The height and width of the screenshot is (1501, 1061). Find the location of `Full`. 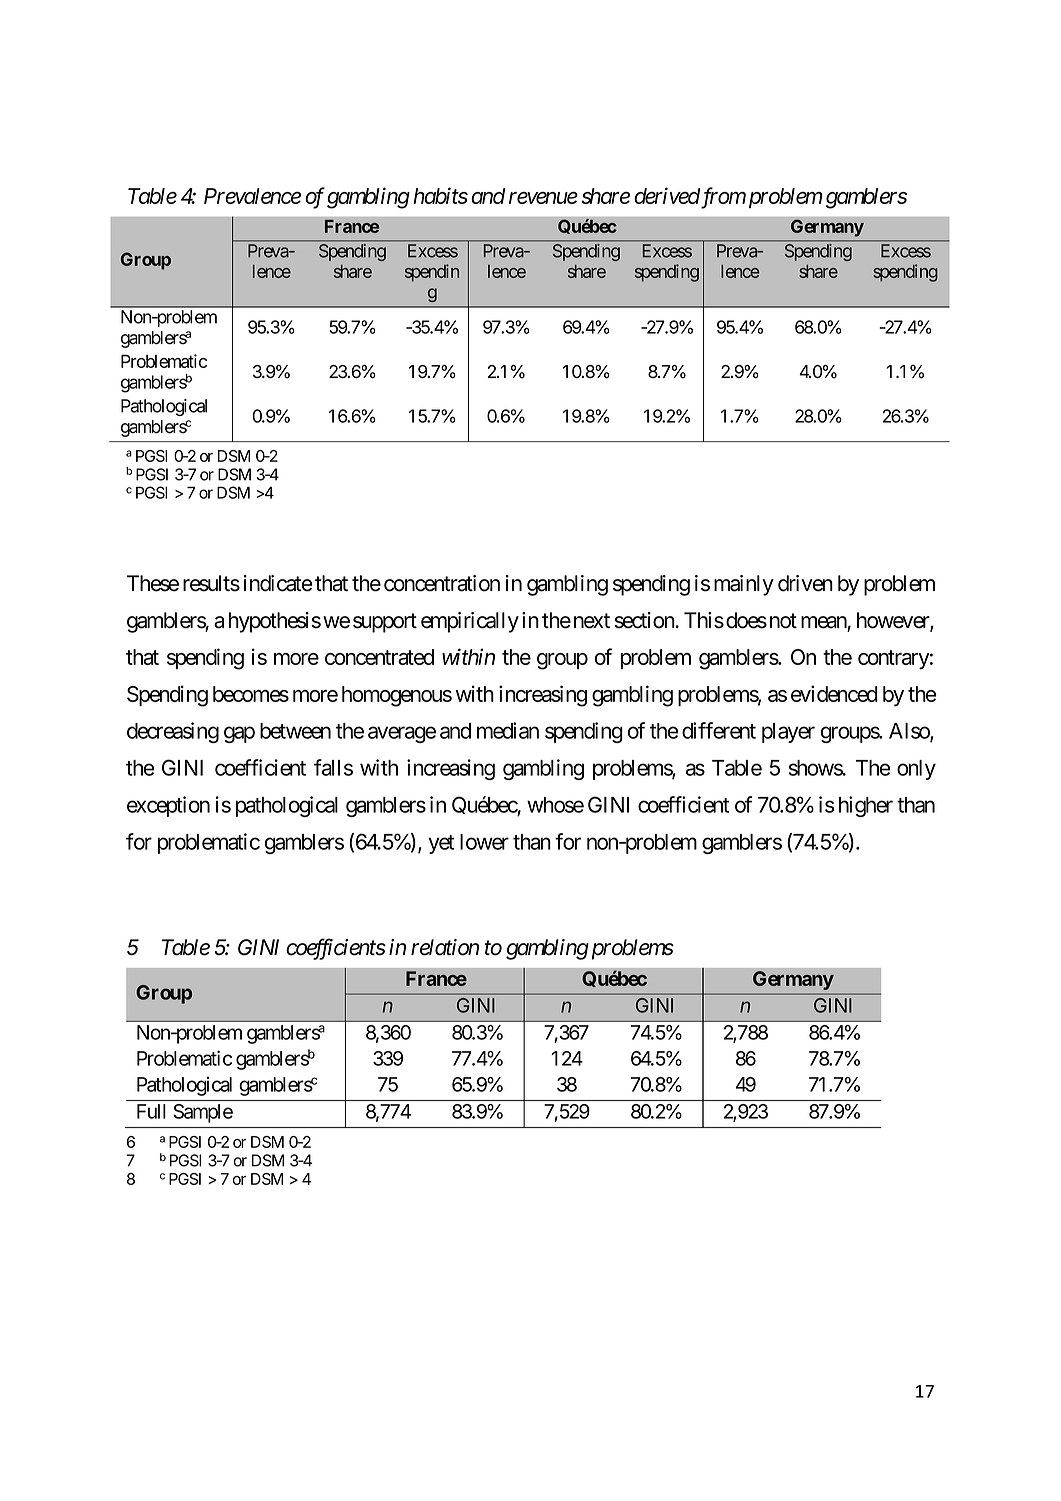

Full is located at coordinates (151, 1111).
